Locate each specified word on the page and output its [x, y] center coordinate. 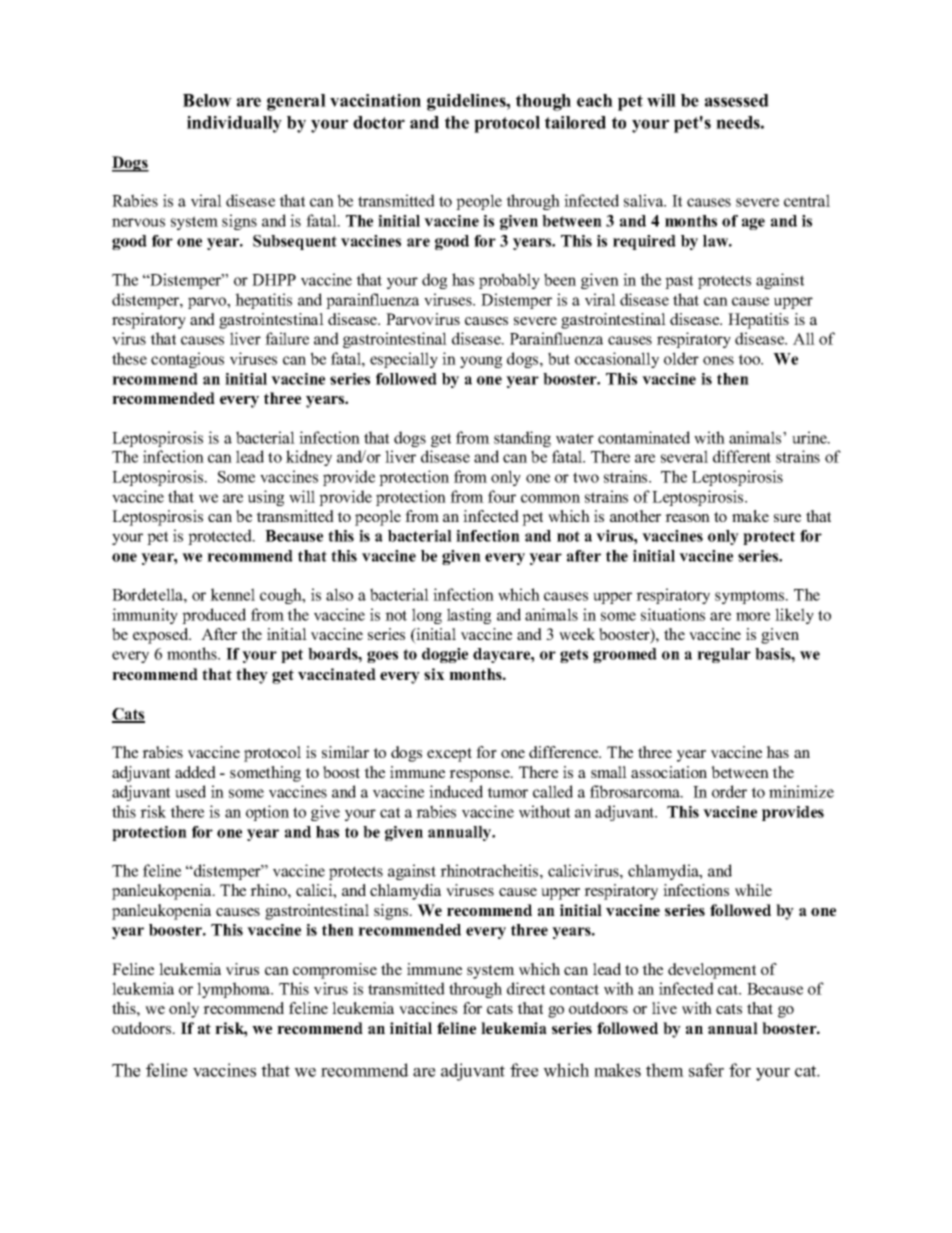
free [524, 1070]
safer [706, 1070]
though [543, 102]
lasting [469, 616]
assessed [737, 100]
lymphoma [235, 990]
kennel [232, 594]
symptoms [751, 597]
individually [234, 124]
